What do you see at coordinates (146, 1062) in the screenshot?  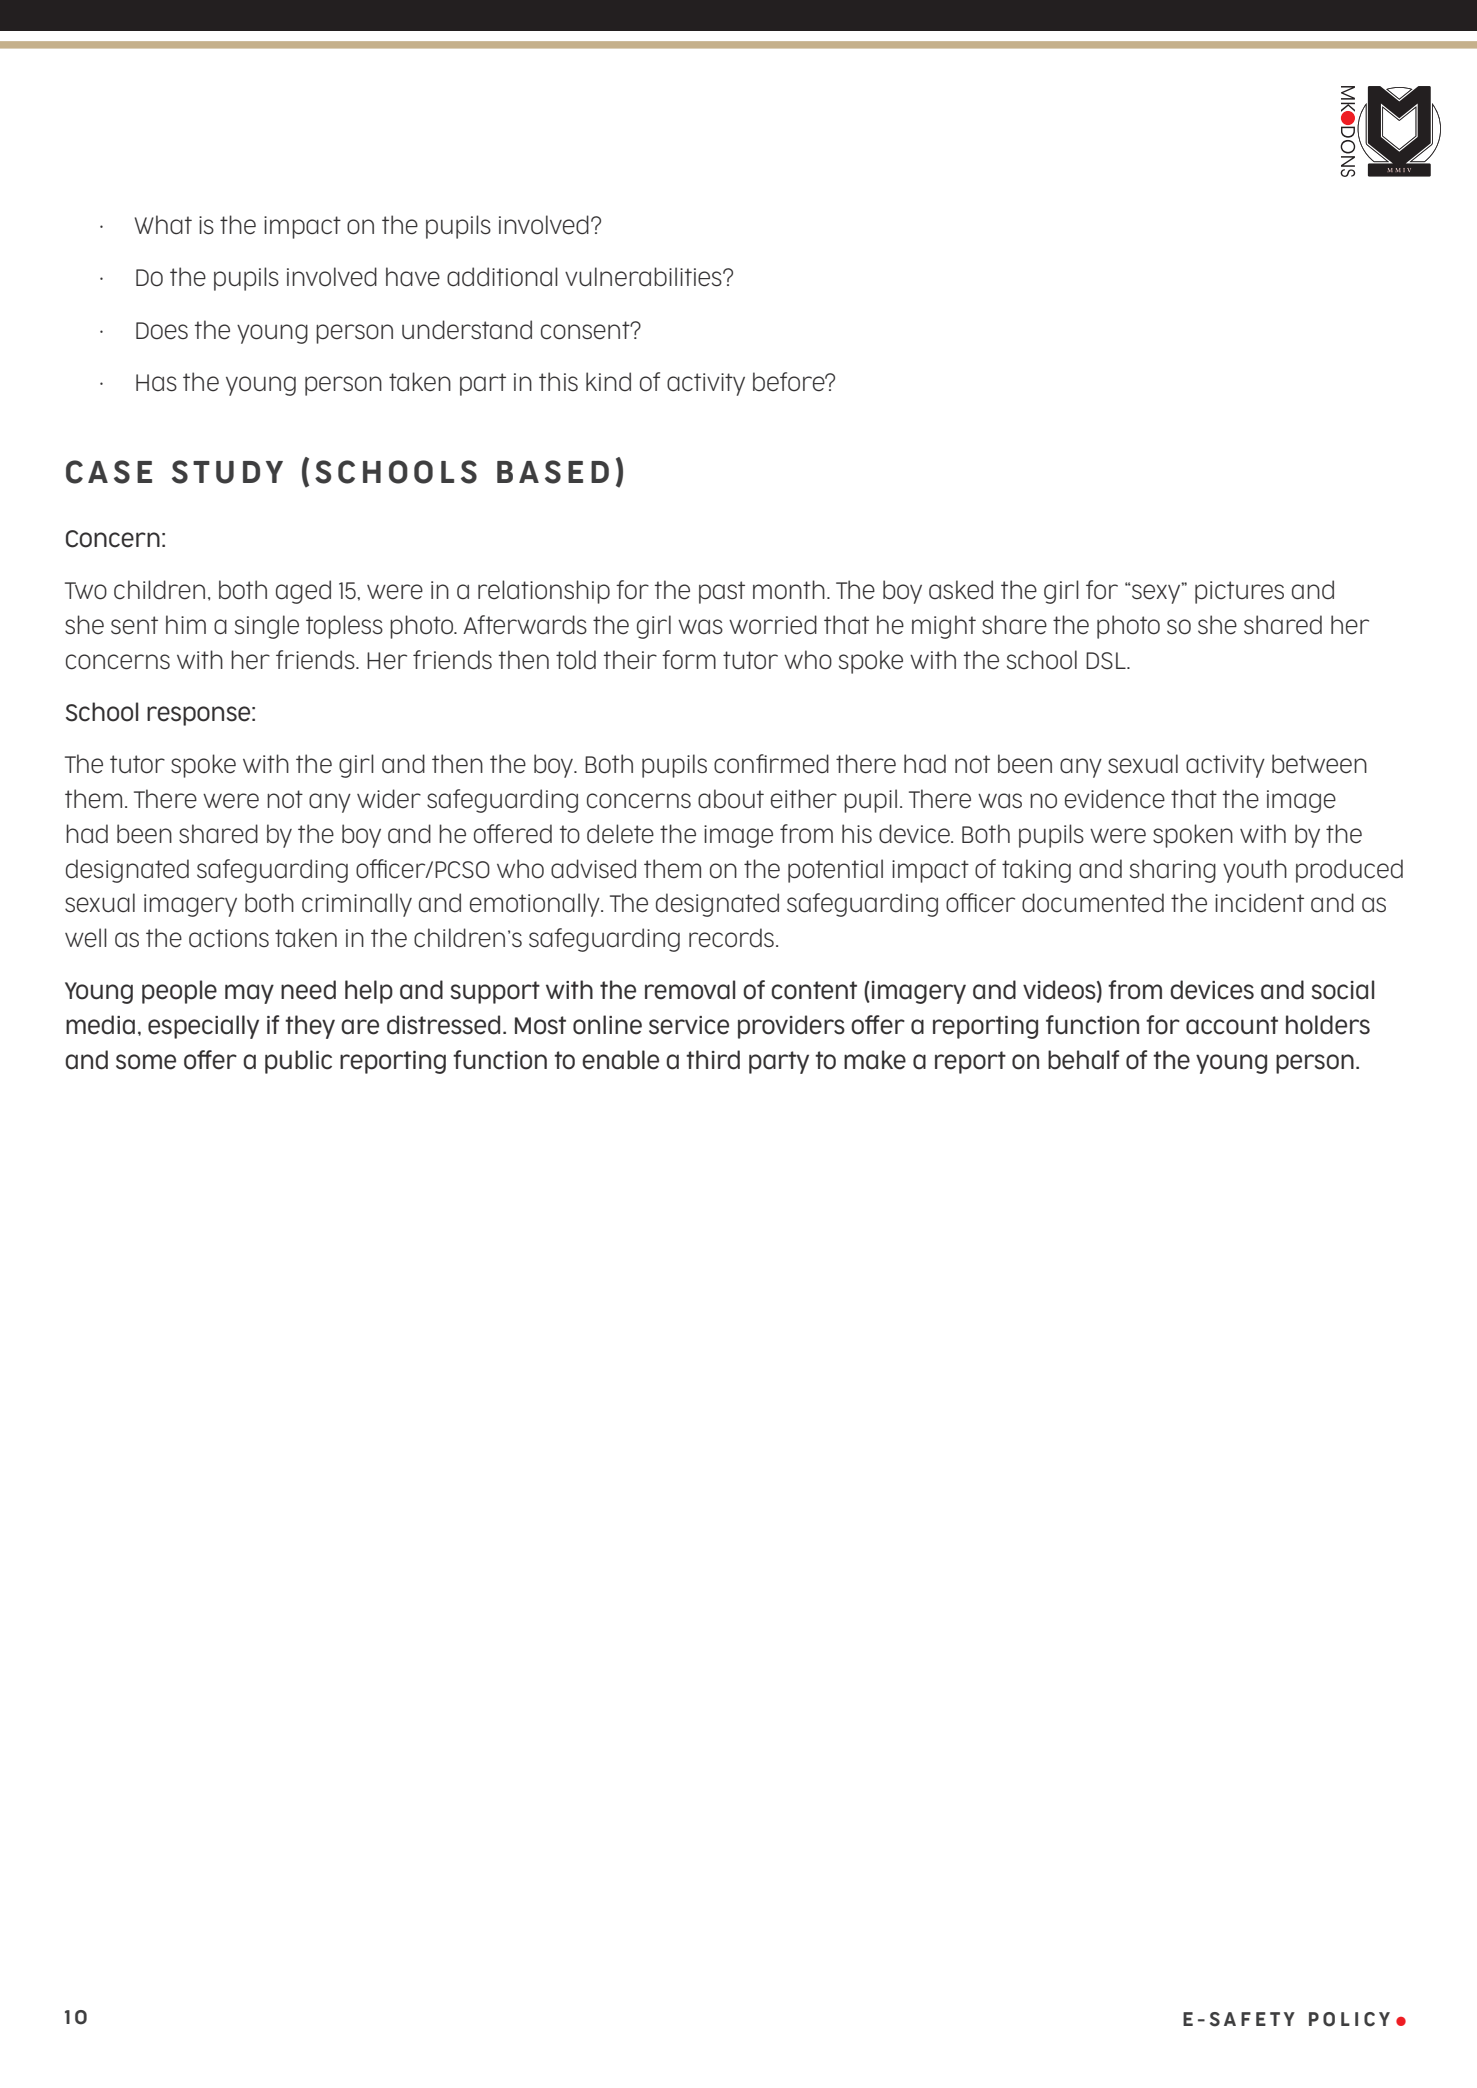 I see `some` at bounding box center [146, 1062].
